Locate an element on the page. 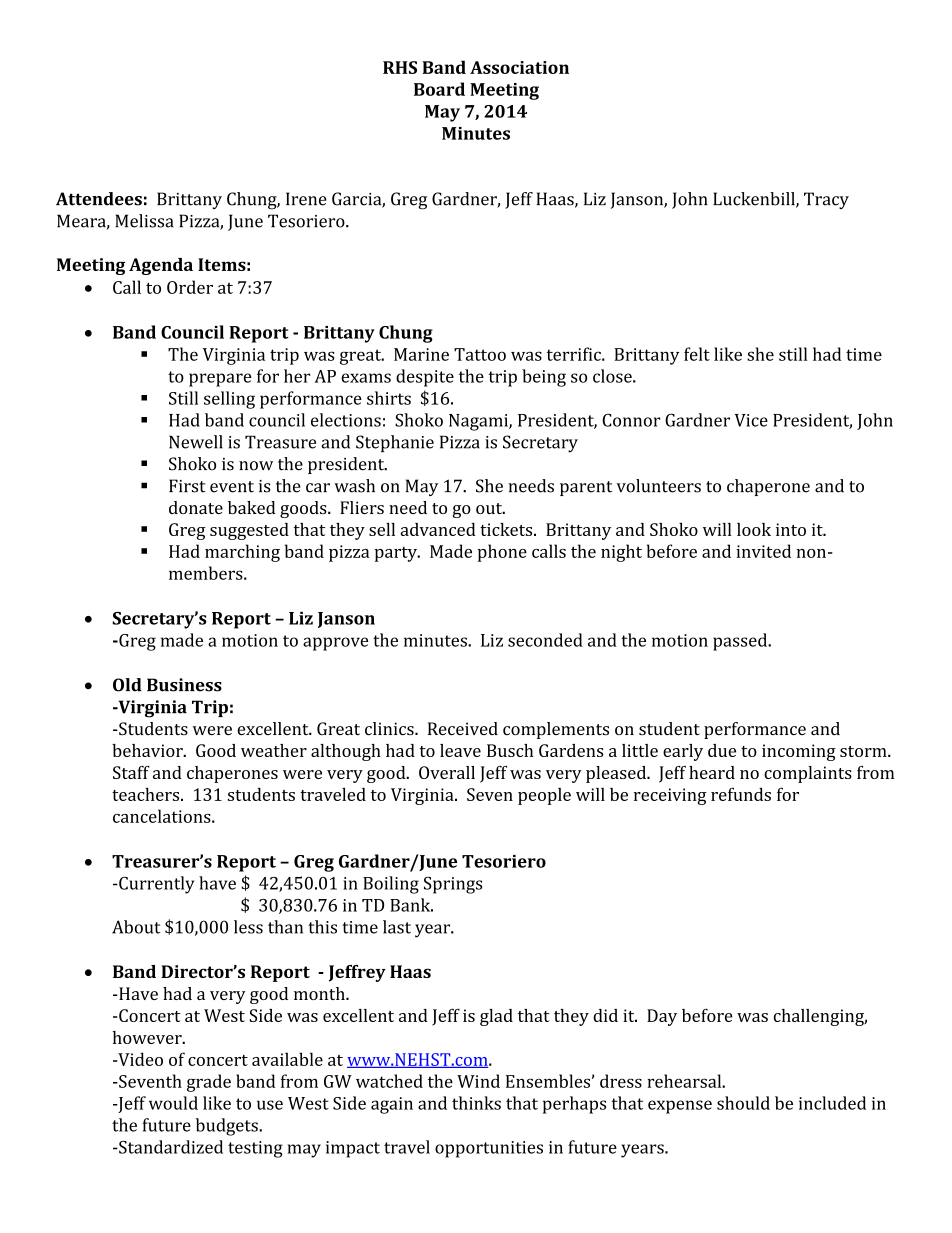  Tattoo is located at coordinates (480, 354).
